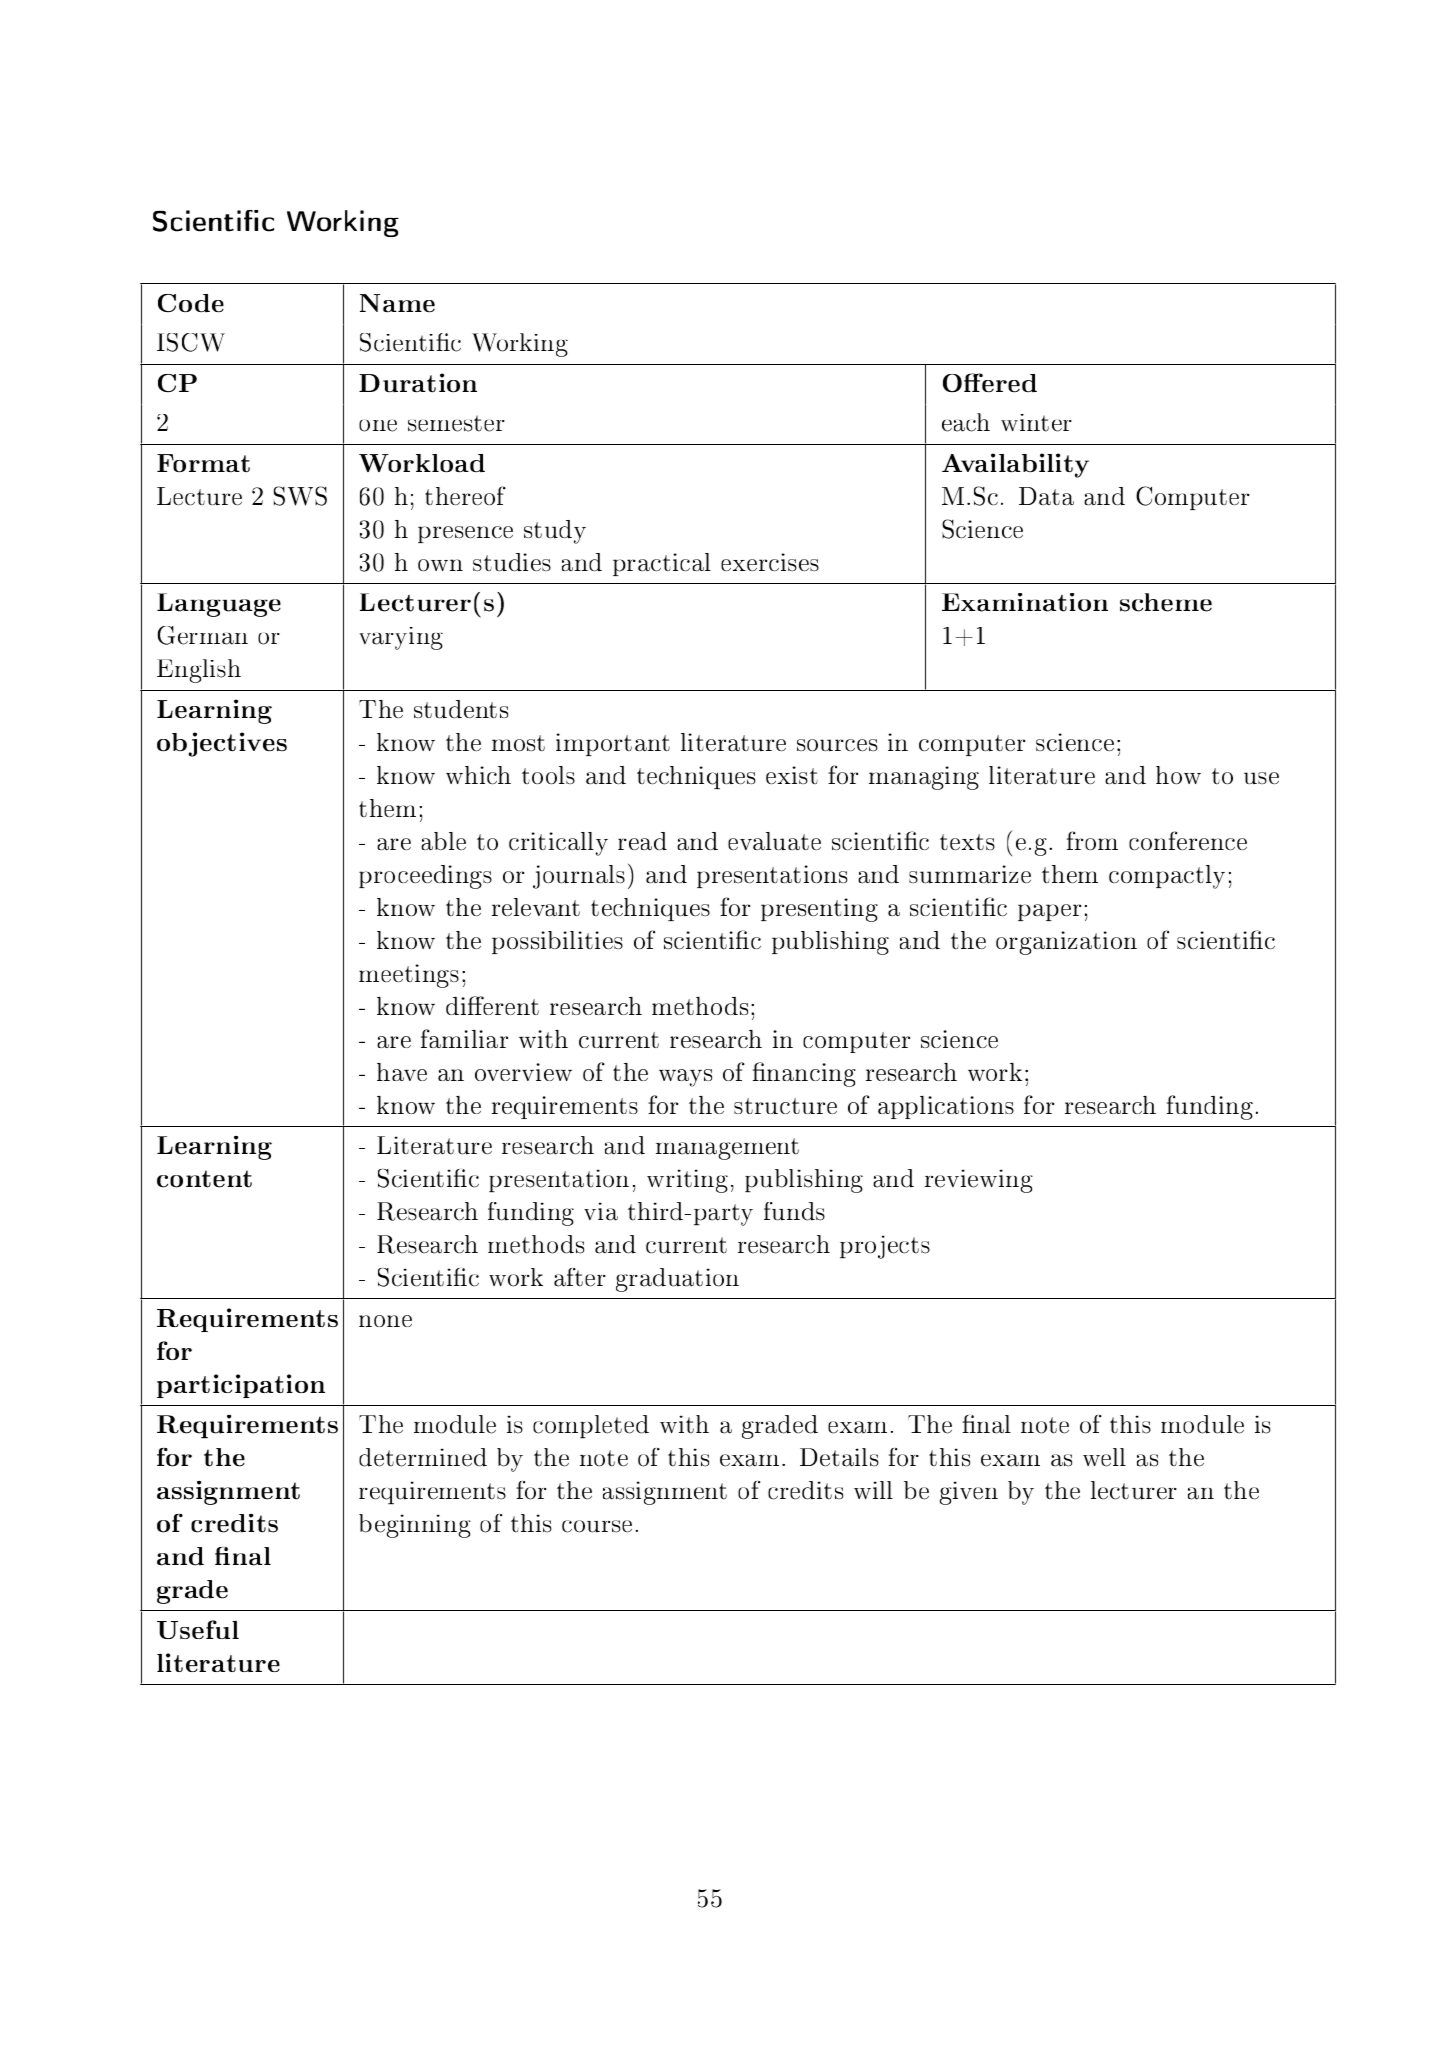 The width and height of the screenshot is (1449, 2049). I want to click on winter, so click(1036, 423).
